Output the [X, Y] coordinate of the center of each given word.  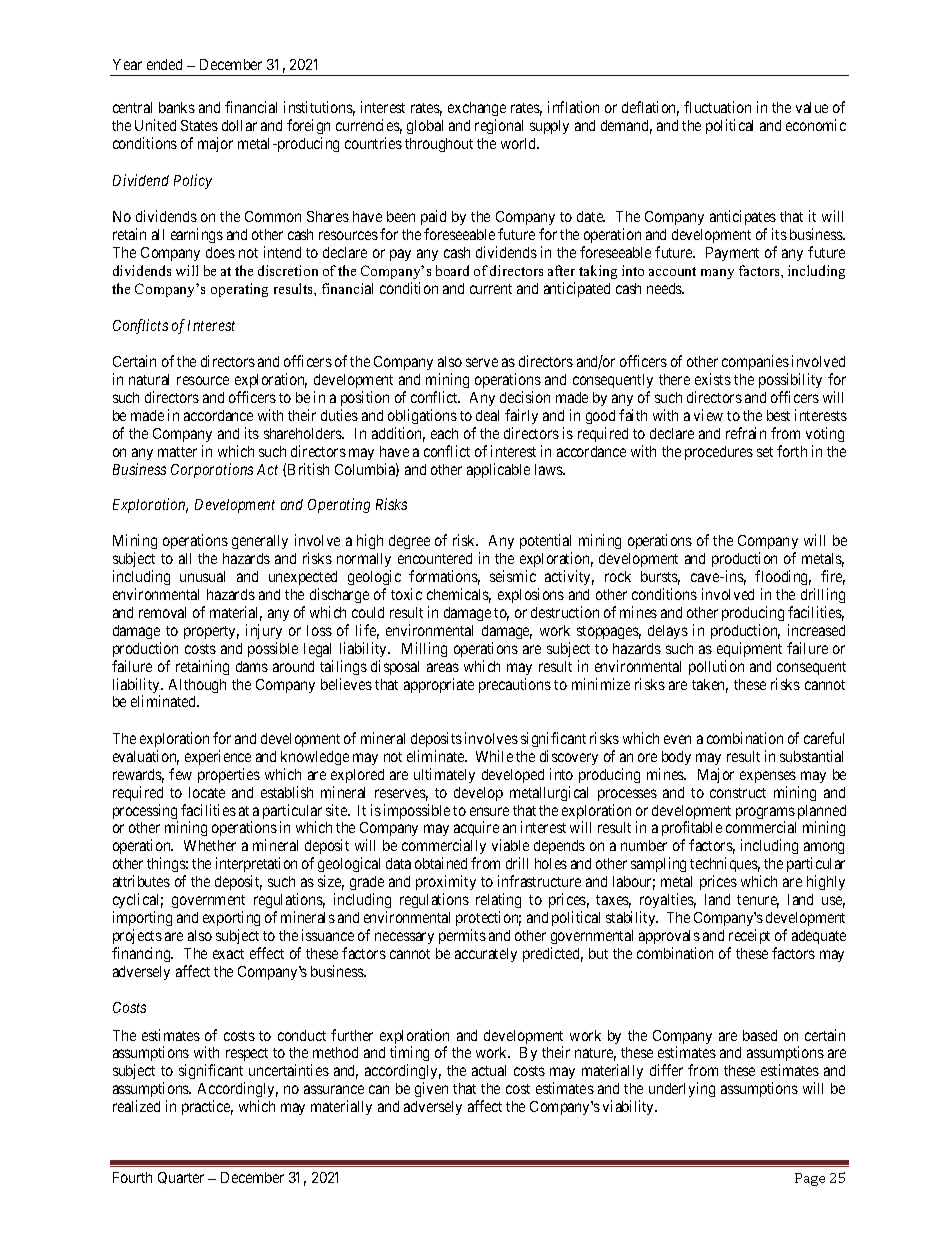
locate [207, 792]
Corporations [212, 470]
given [431, 1089]
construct [738, 793]
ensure [489, 811]
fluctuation [717, 107]
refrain [746, 433]
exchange [477, 111]
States [199, 125]
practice [207, 1107]
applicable [498, 470]
